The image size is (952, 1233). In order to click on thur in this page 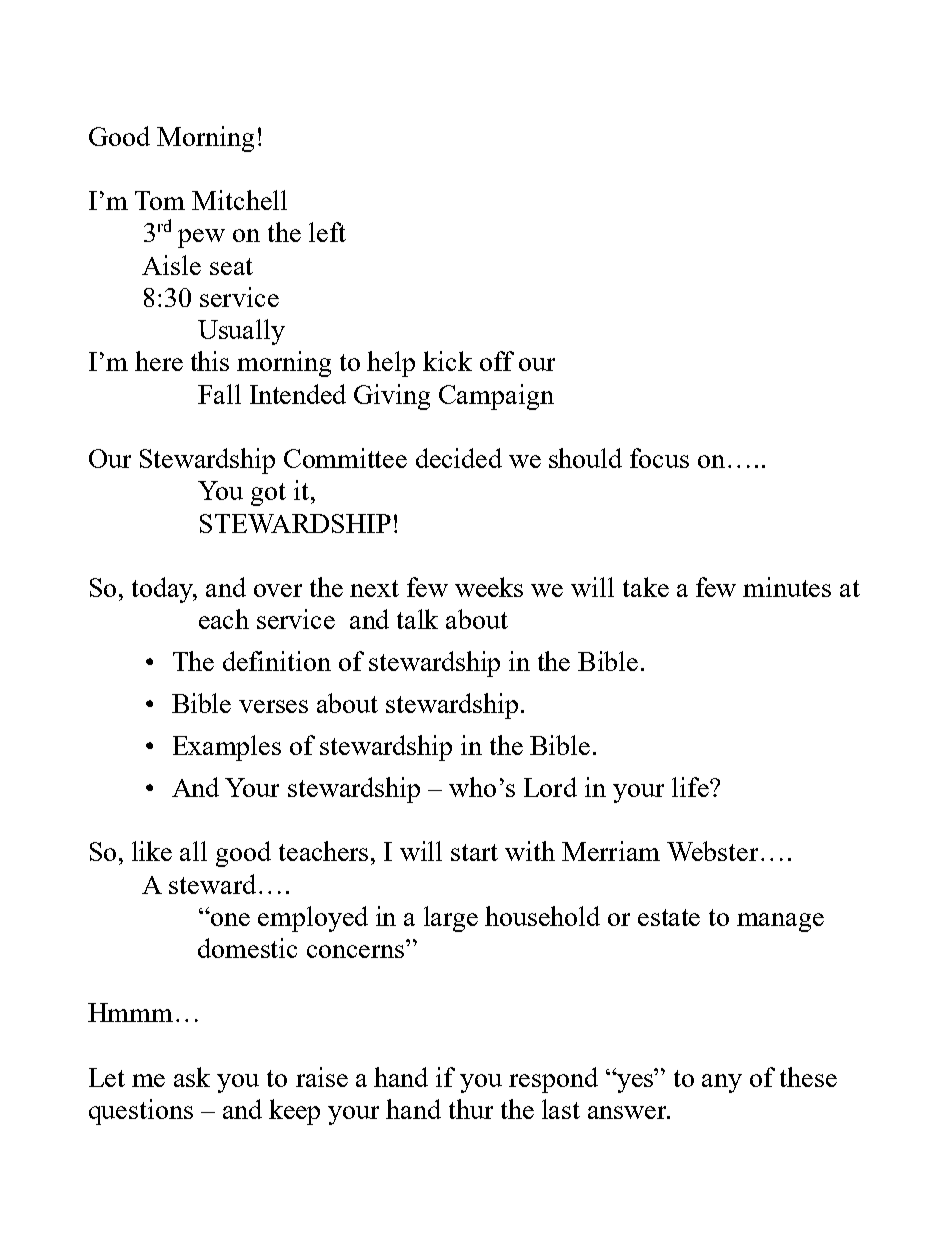, I will do `click(471, 1109)`.
